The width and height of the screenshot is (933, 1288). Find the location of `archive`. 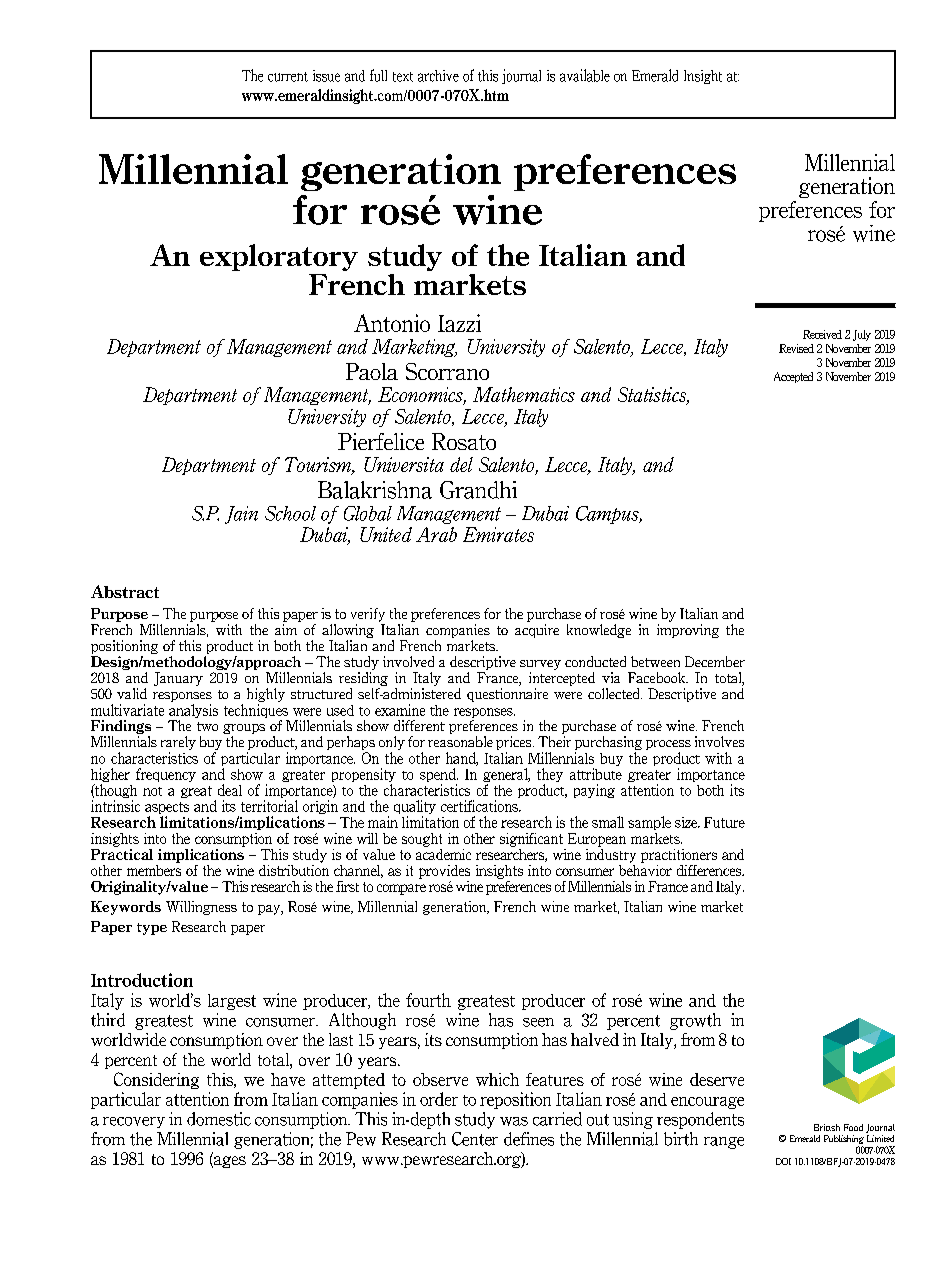

archive is located at coordinates (438, 76).
